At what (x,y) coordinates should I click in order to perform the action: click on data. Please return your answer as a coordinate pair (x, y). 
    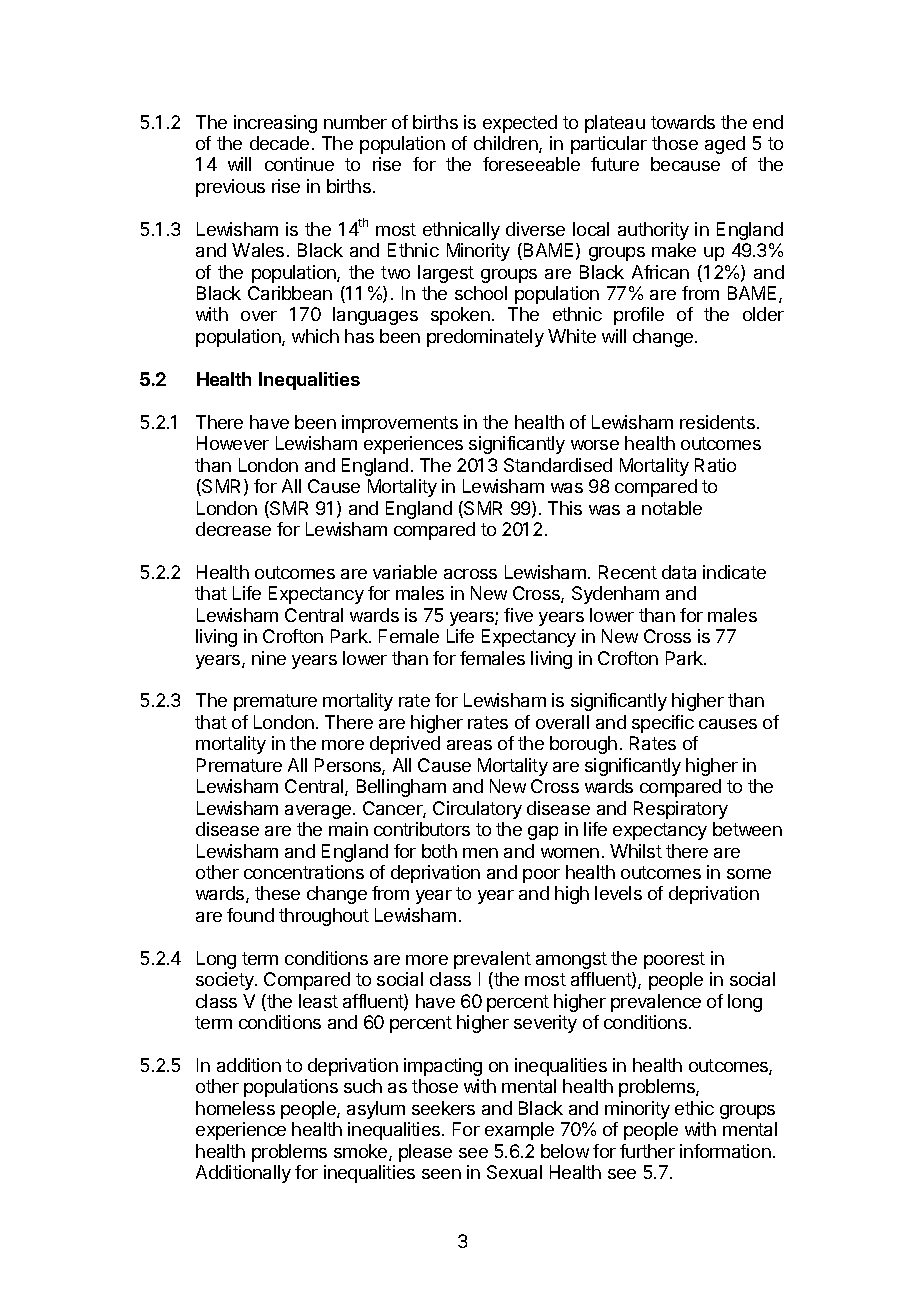
    Looking at the image, I should click on (679, 572).
